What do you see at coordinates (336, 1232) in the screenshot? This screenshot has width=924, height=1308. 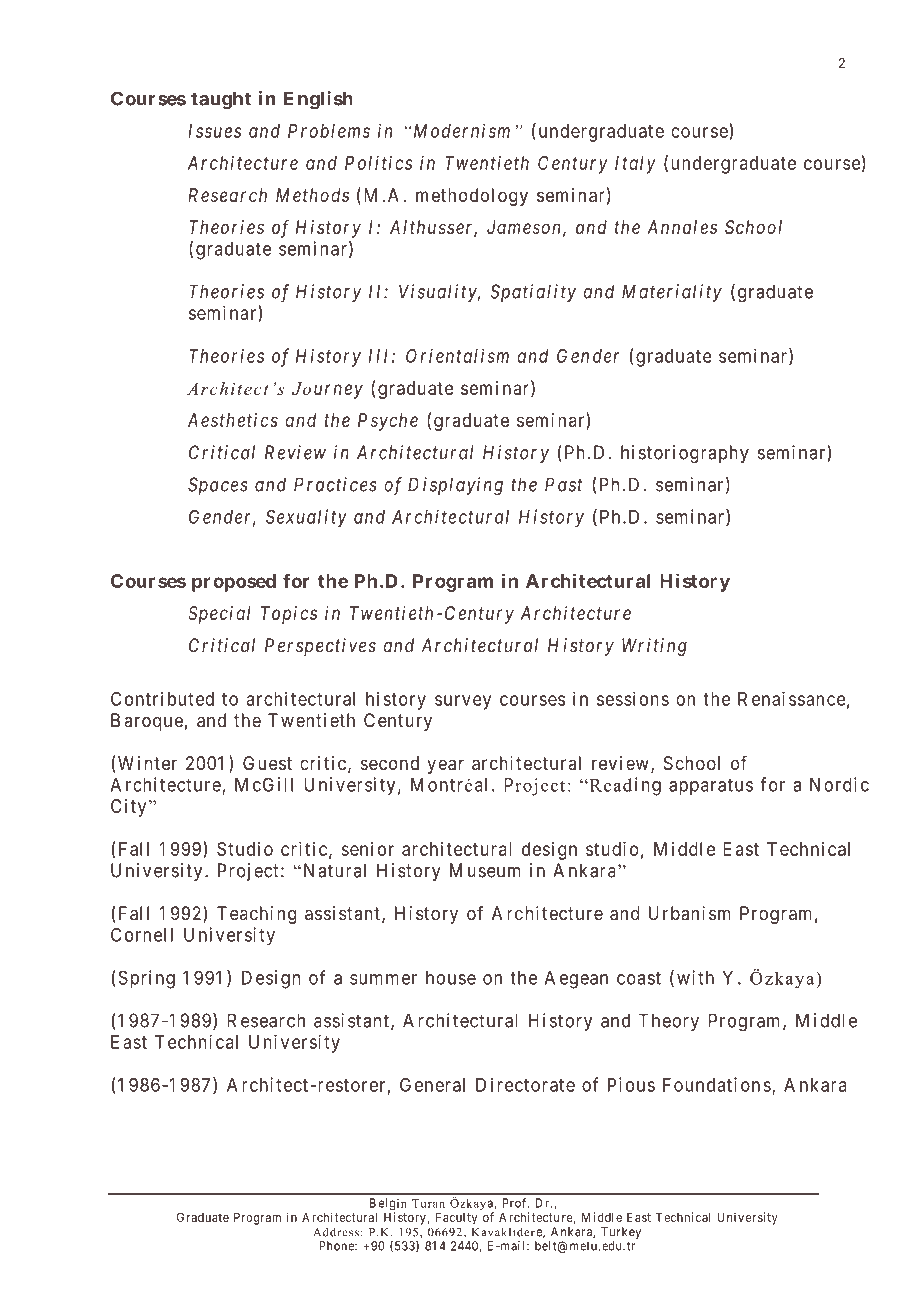 I see `Address` at bounding box center [336, 1232].
